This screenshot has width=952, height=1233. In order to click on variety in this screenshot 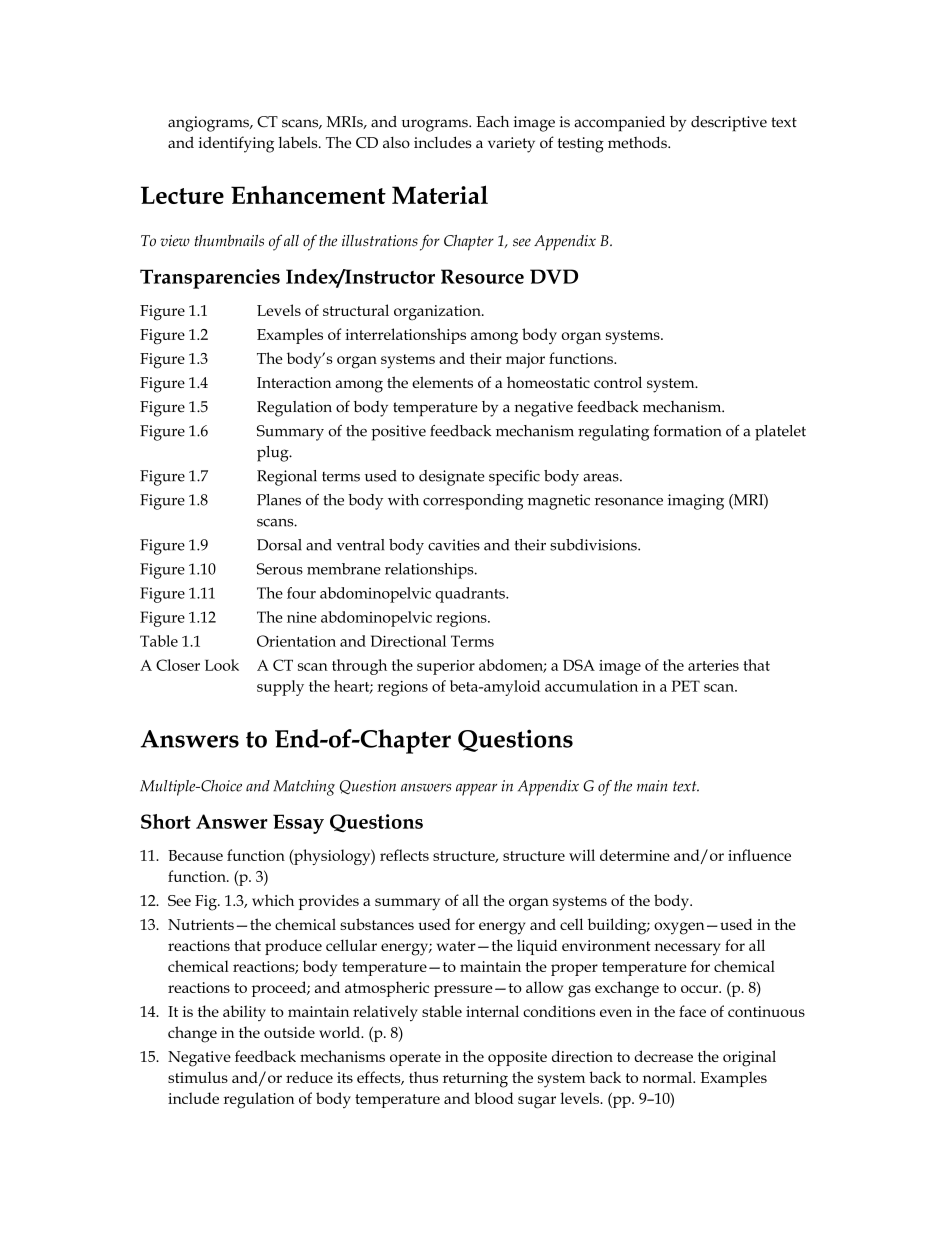, I will do `click(511, 145)`.
